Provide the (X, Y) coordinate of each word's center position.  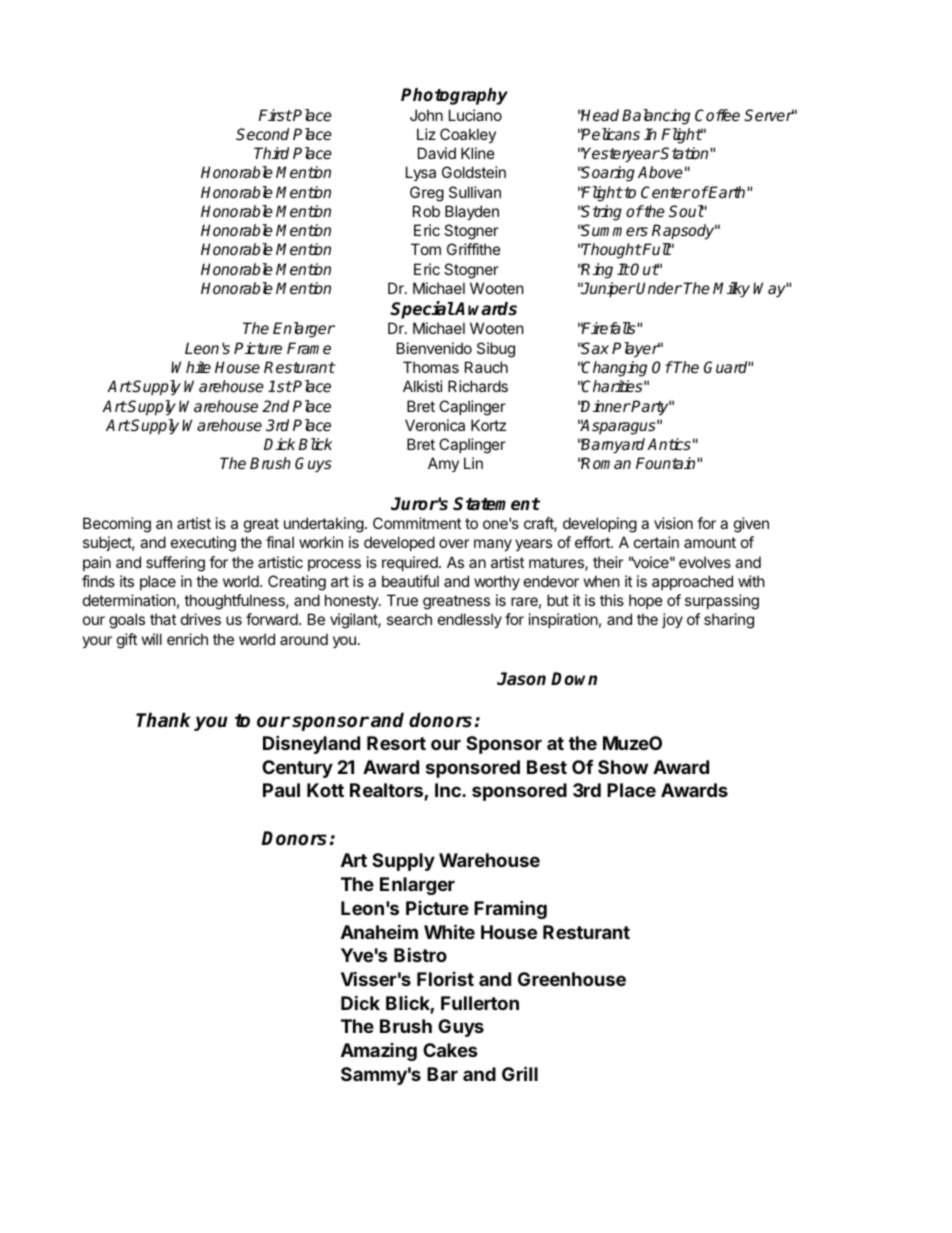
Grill (520, 1073)
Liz (426, 134)
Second (262, 134)
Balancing (656, 117)
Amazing (379, 1052)
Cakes (450, 1050)
